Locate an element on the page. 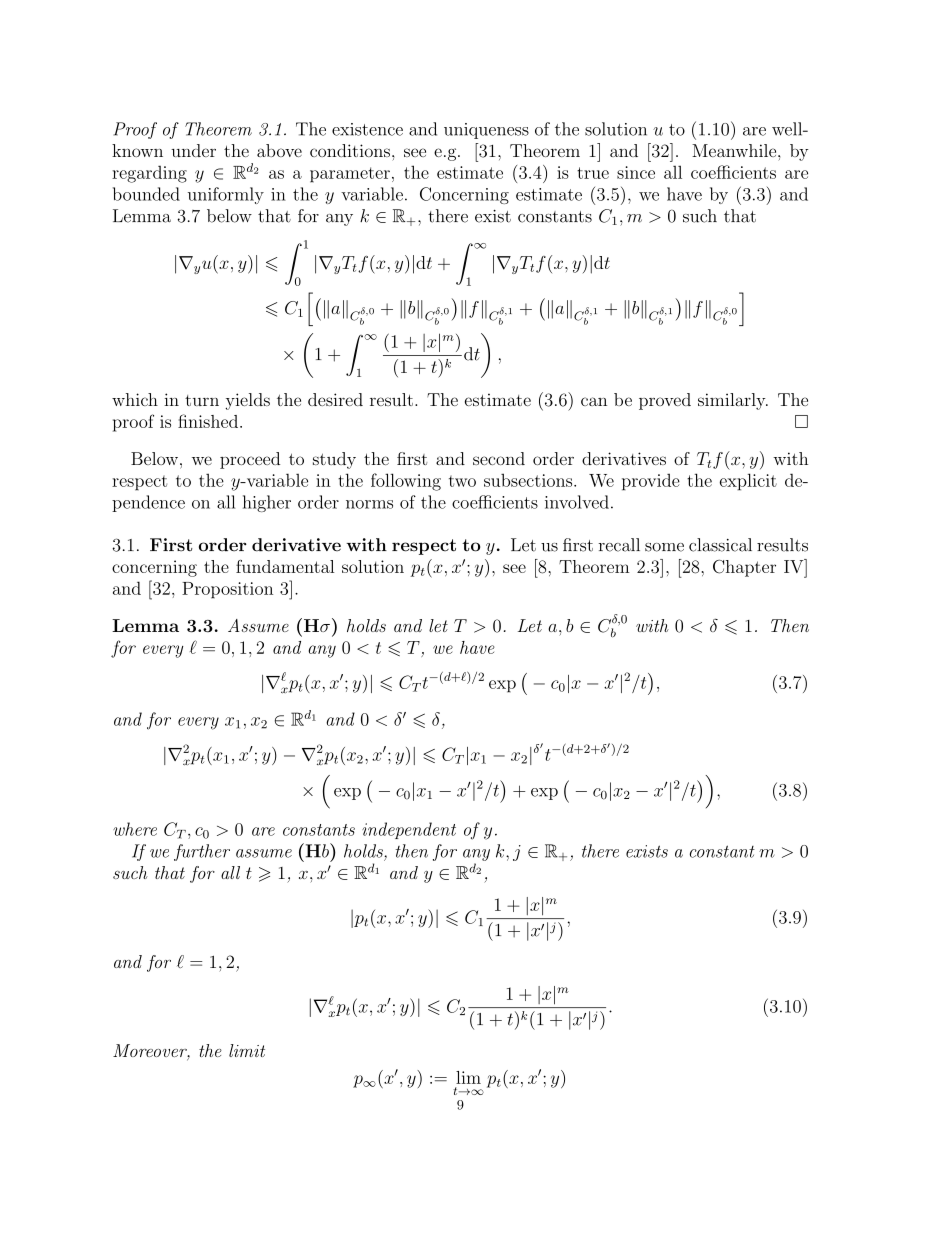  proved is located at coordinates (665, 401).
